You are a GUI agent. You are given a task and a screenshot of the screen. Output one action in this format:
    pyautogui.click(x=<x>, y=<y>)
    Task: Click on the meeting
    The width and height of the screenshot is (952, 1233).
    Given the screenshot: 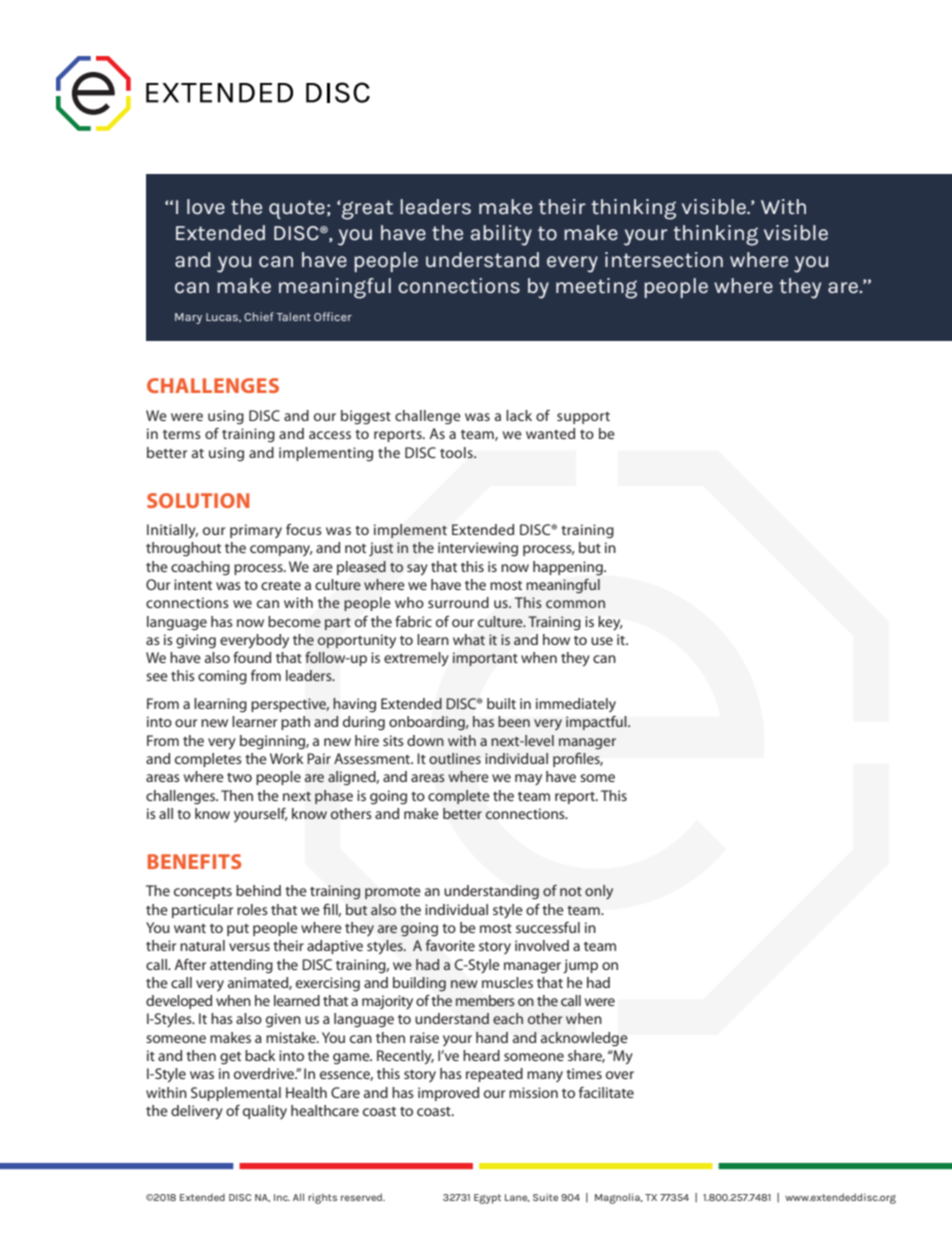 What is the action you would take?
    pyautogui.click(x=596, y=288)
